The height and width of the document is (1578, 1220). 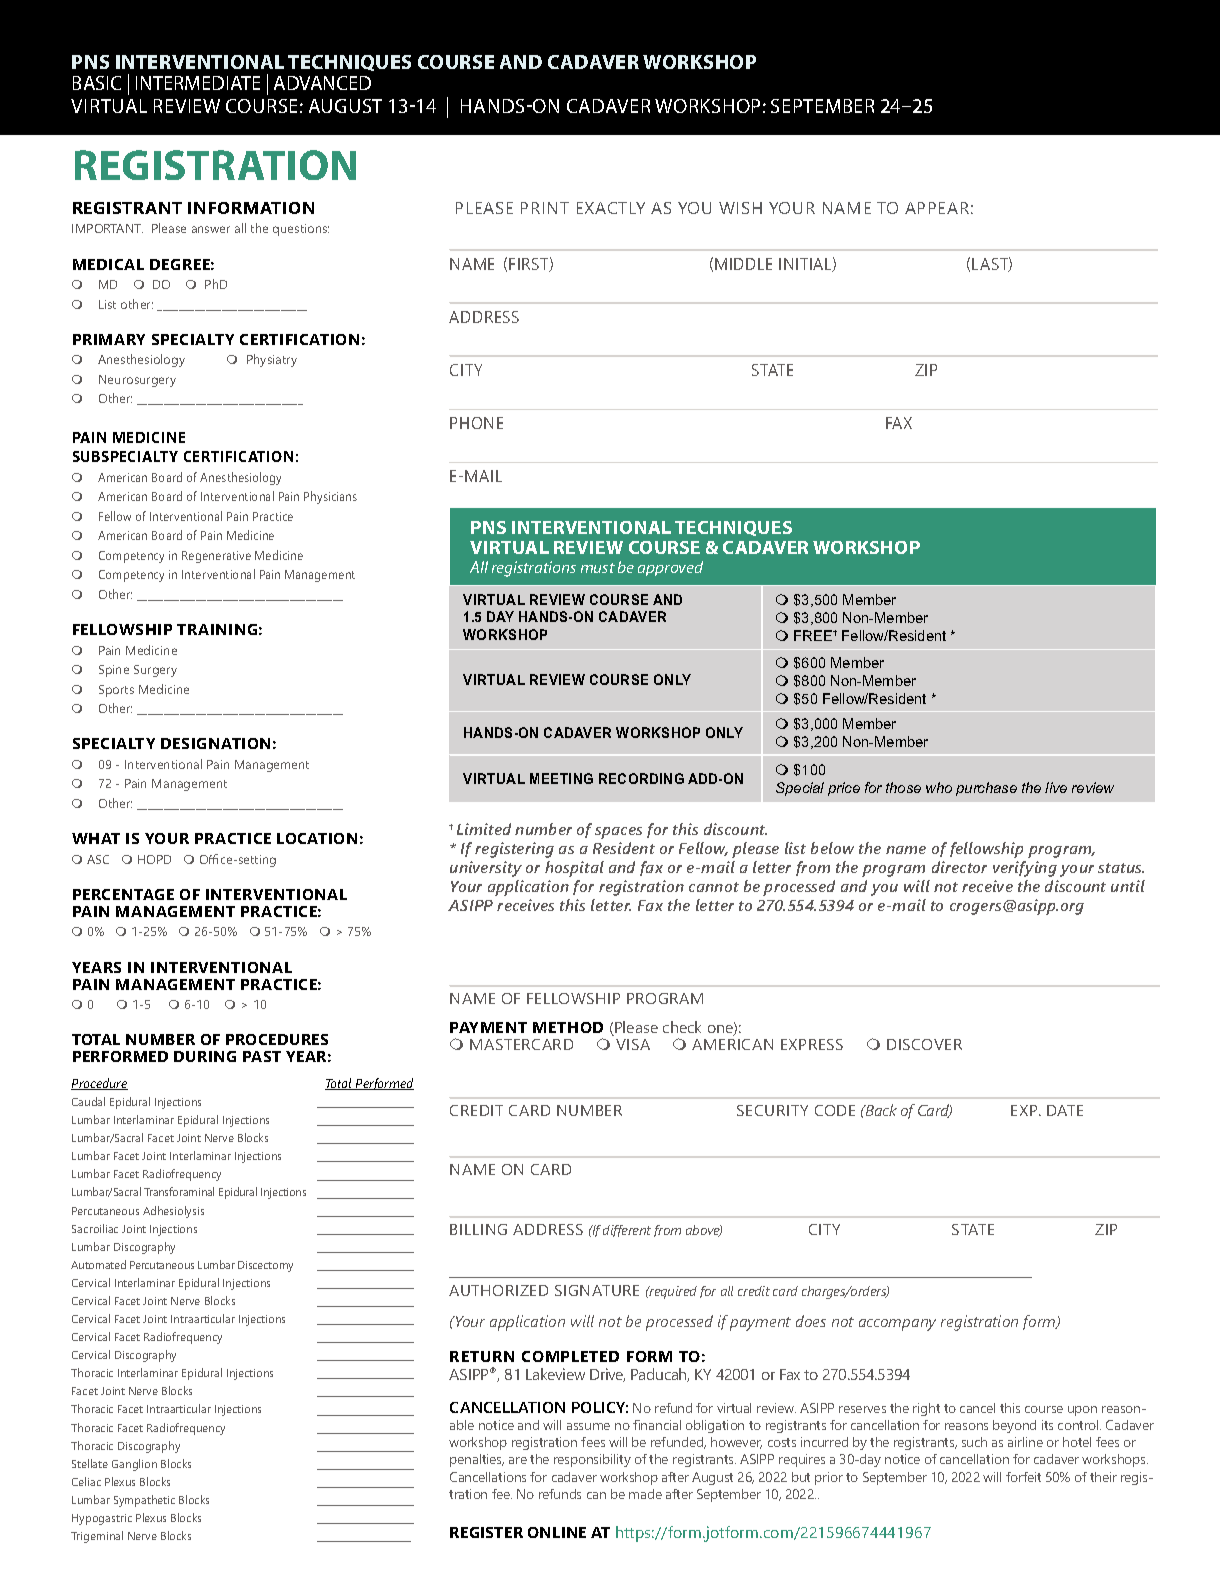 I want to click on DURING, so click(x=205, y=1056).
